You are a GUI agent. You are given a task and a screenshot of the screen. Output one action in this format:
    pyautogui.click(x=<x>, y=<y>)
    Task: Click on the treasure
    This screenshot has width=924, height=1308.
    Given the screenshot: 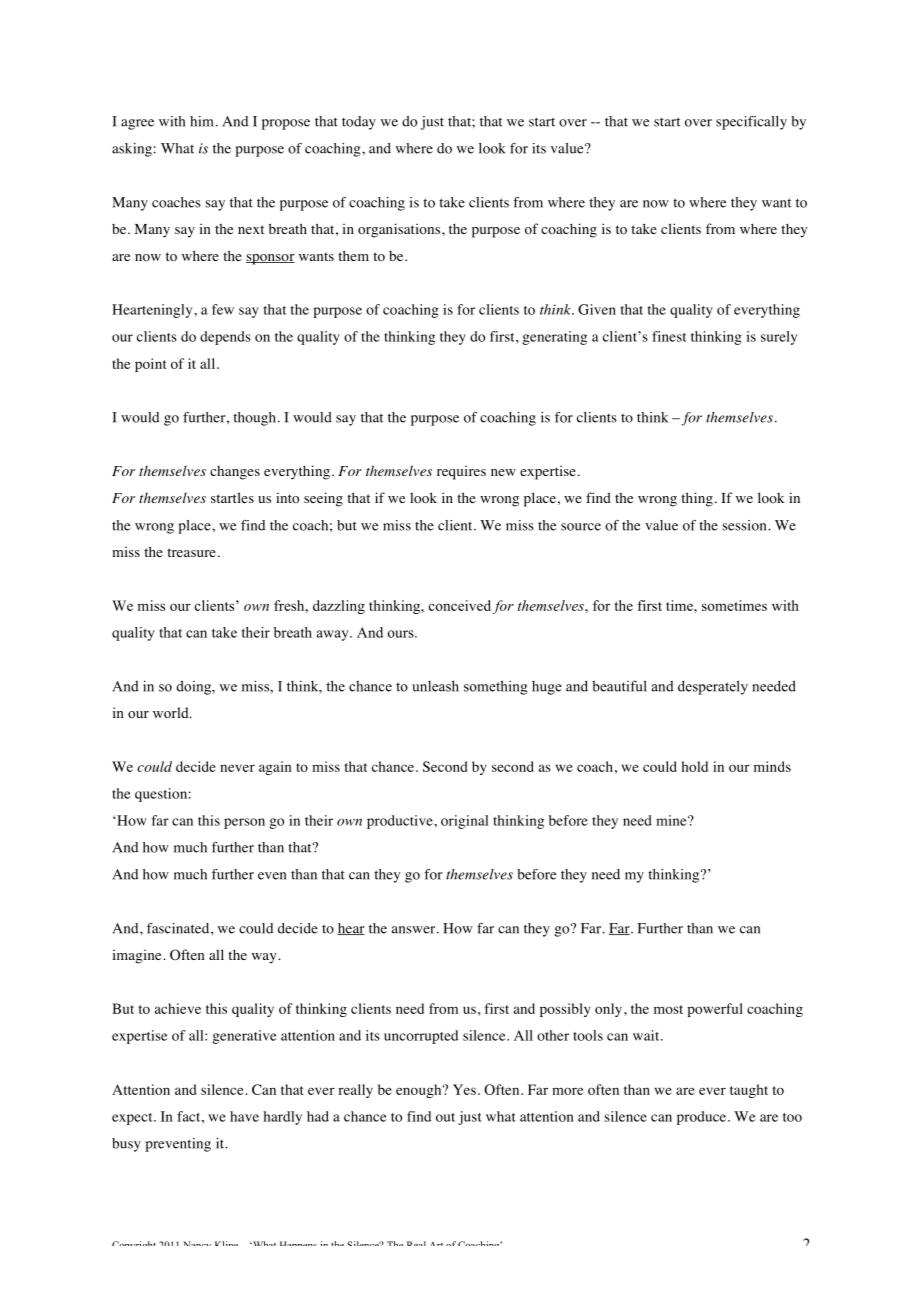 What is the action you would take?
    pyautogui.click(x=191, y=552)
